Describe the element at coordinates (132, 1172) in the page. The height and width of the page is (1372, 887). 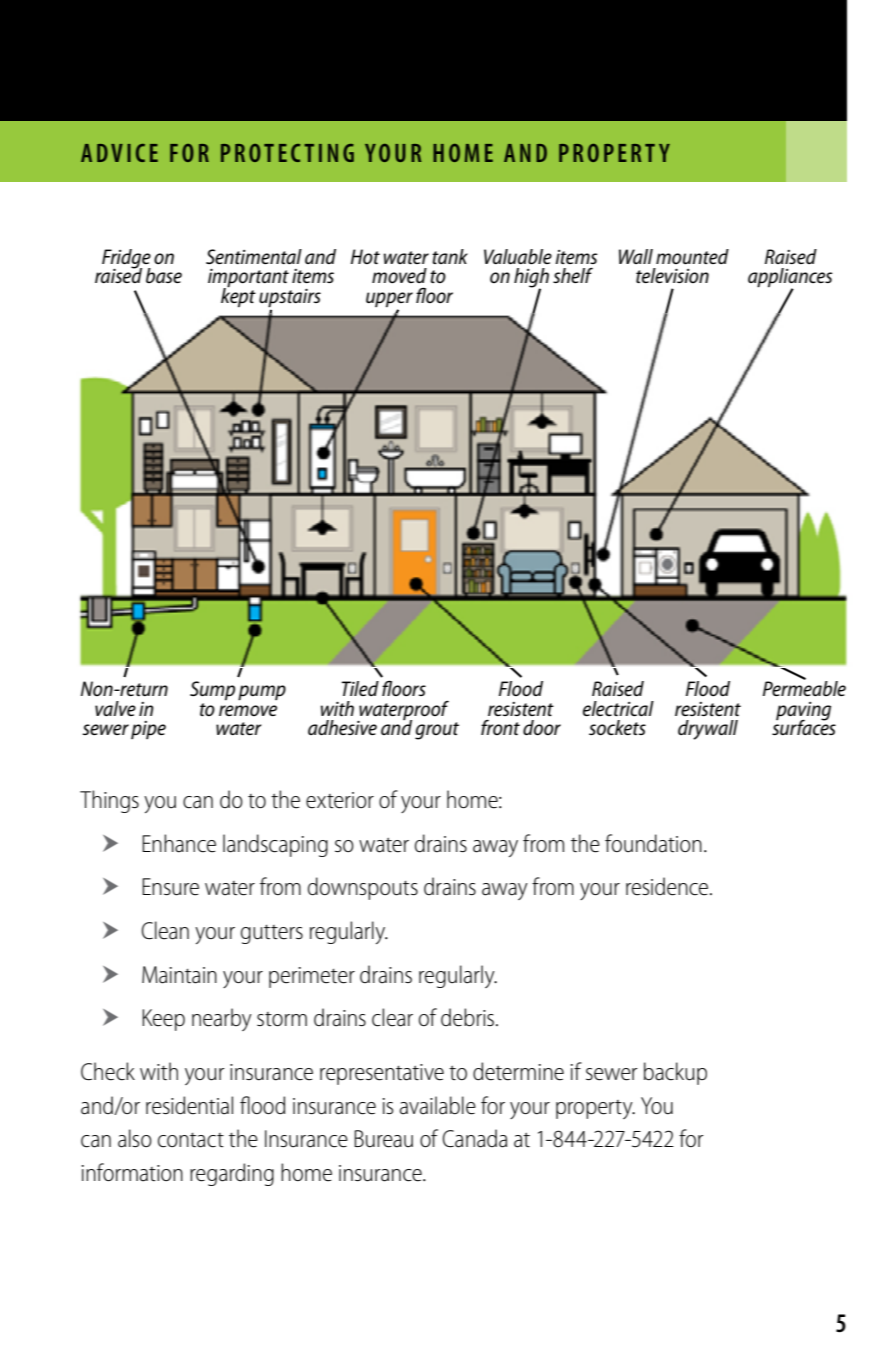
I see `information` at that location.
